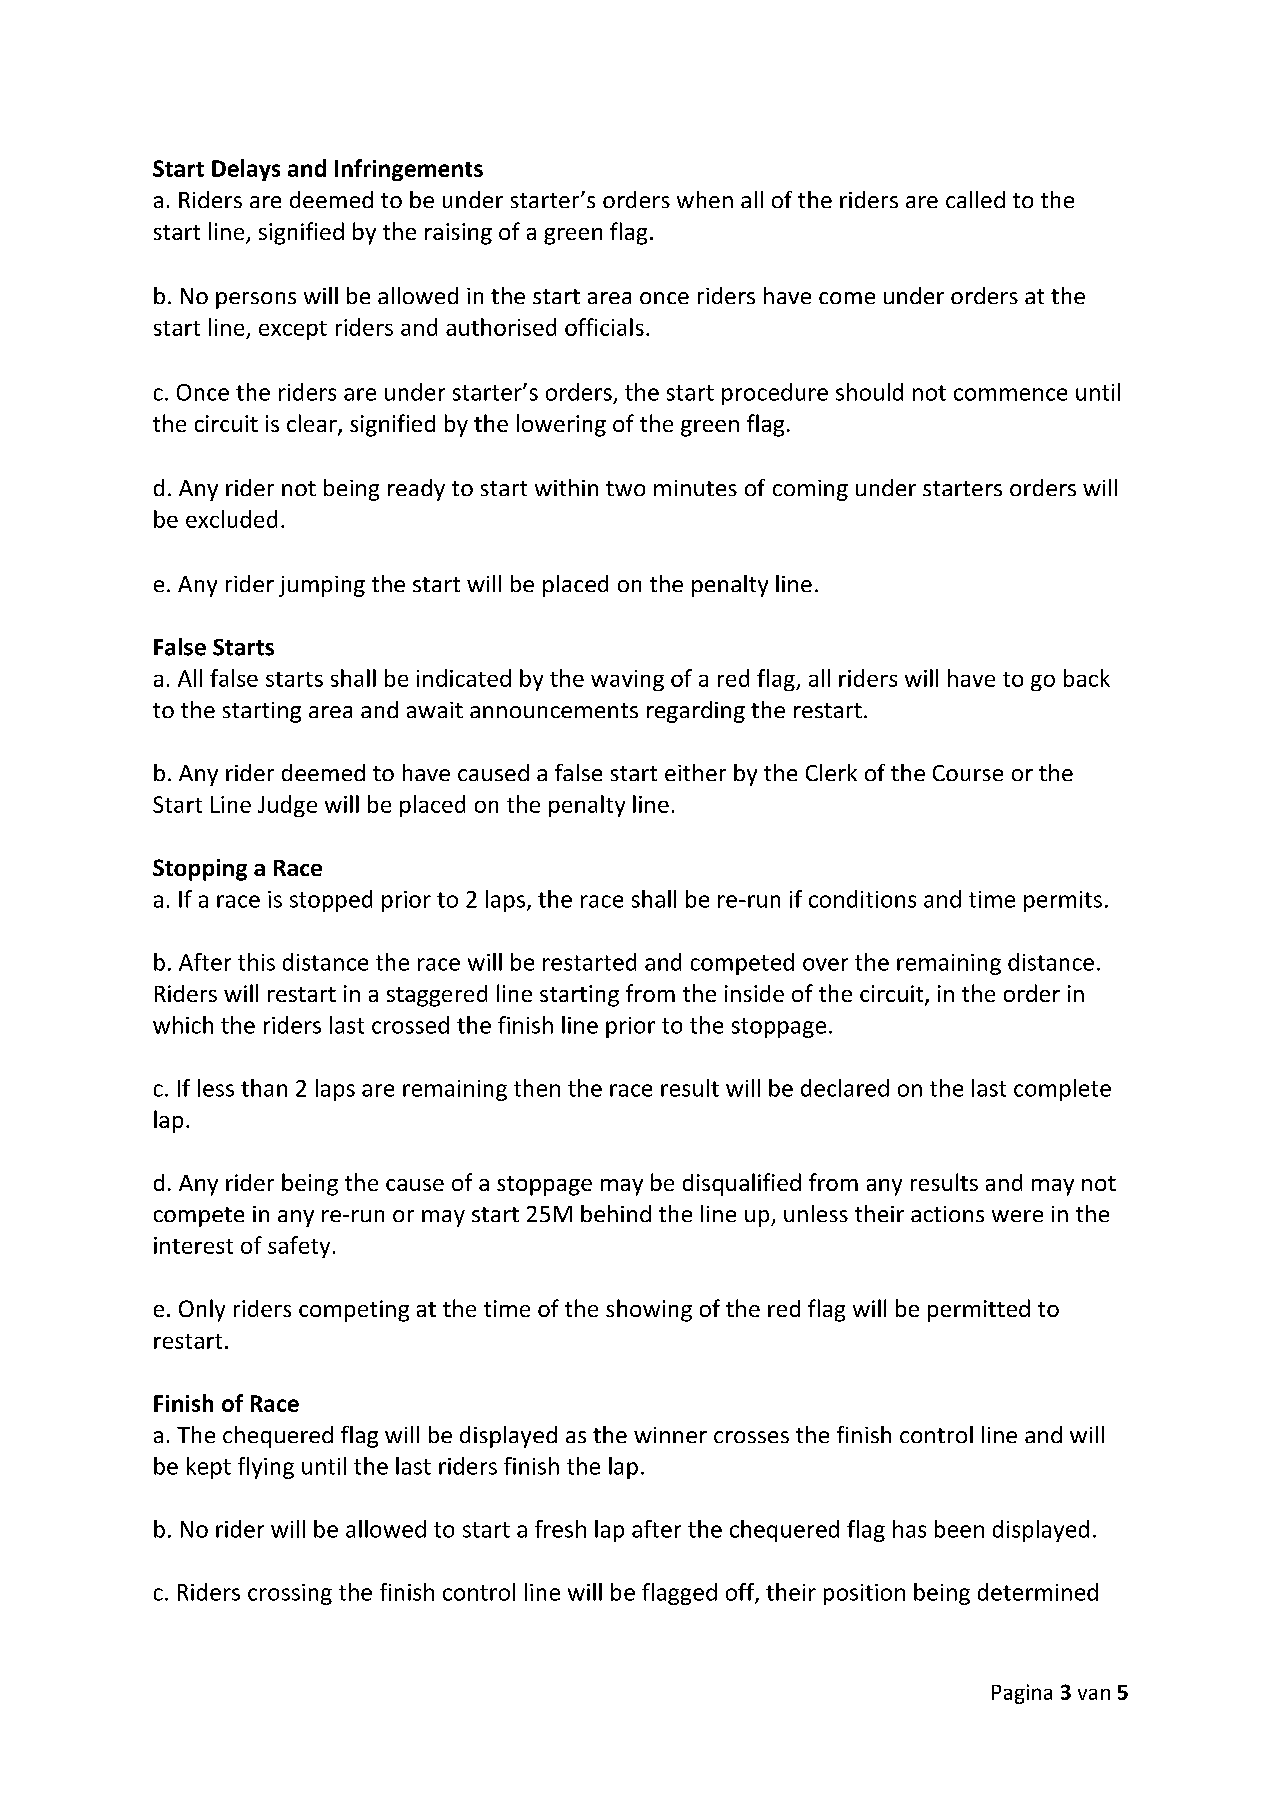 This screenshot has width=1281, height=1811. Describe the element at coordinates (975, 199) in the screenshot. I see `called` at that location.
